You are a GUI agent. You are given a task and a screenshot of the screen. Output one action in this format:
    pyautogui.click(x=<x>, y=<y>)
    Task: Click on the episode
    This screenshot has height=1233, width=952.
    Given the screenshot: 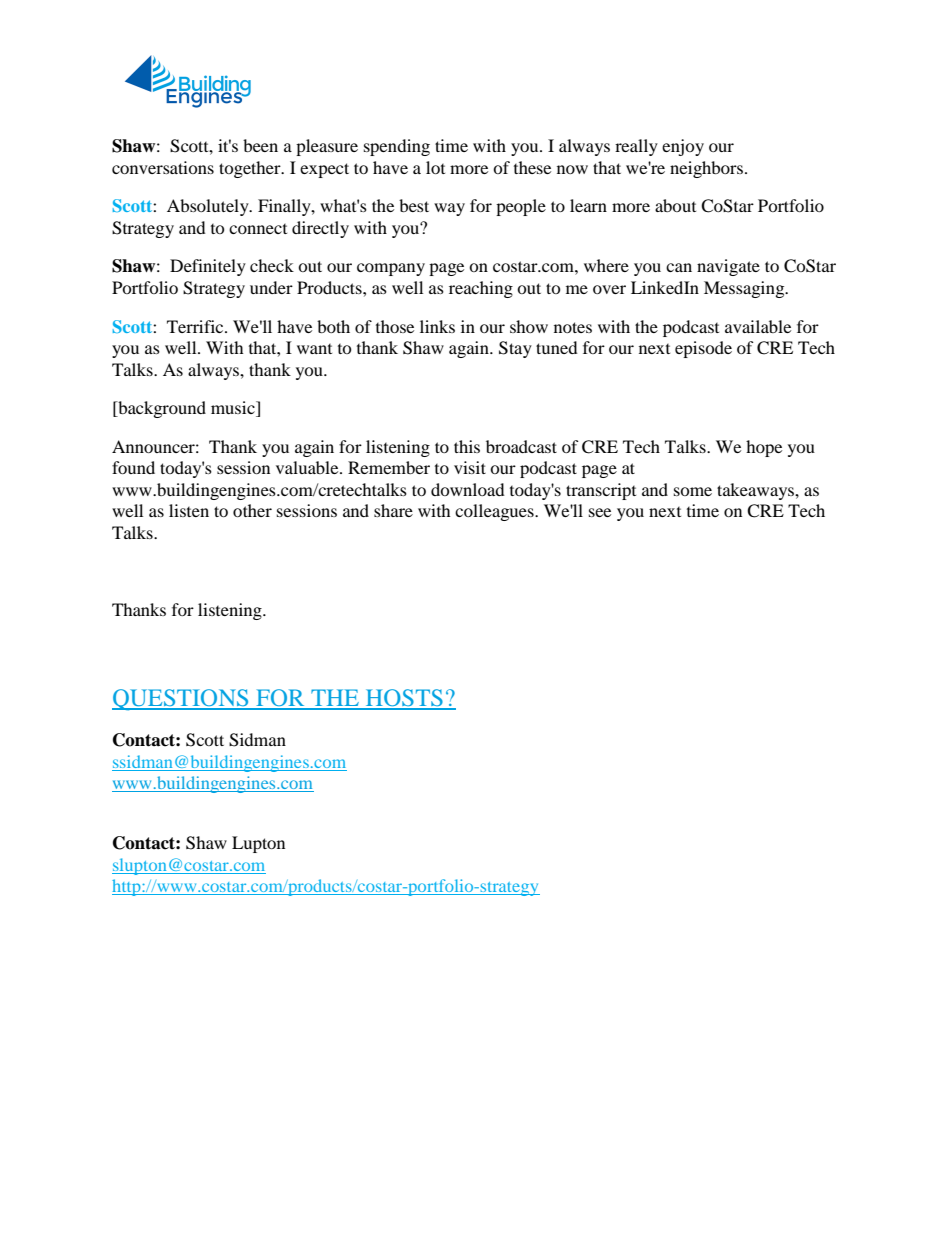 What is the action you would take?
    pyautogui.click(x=703, y=349)
